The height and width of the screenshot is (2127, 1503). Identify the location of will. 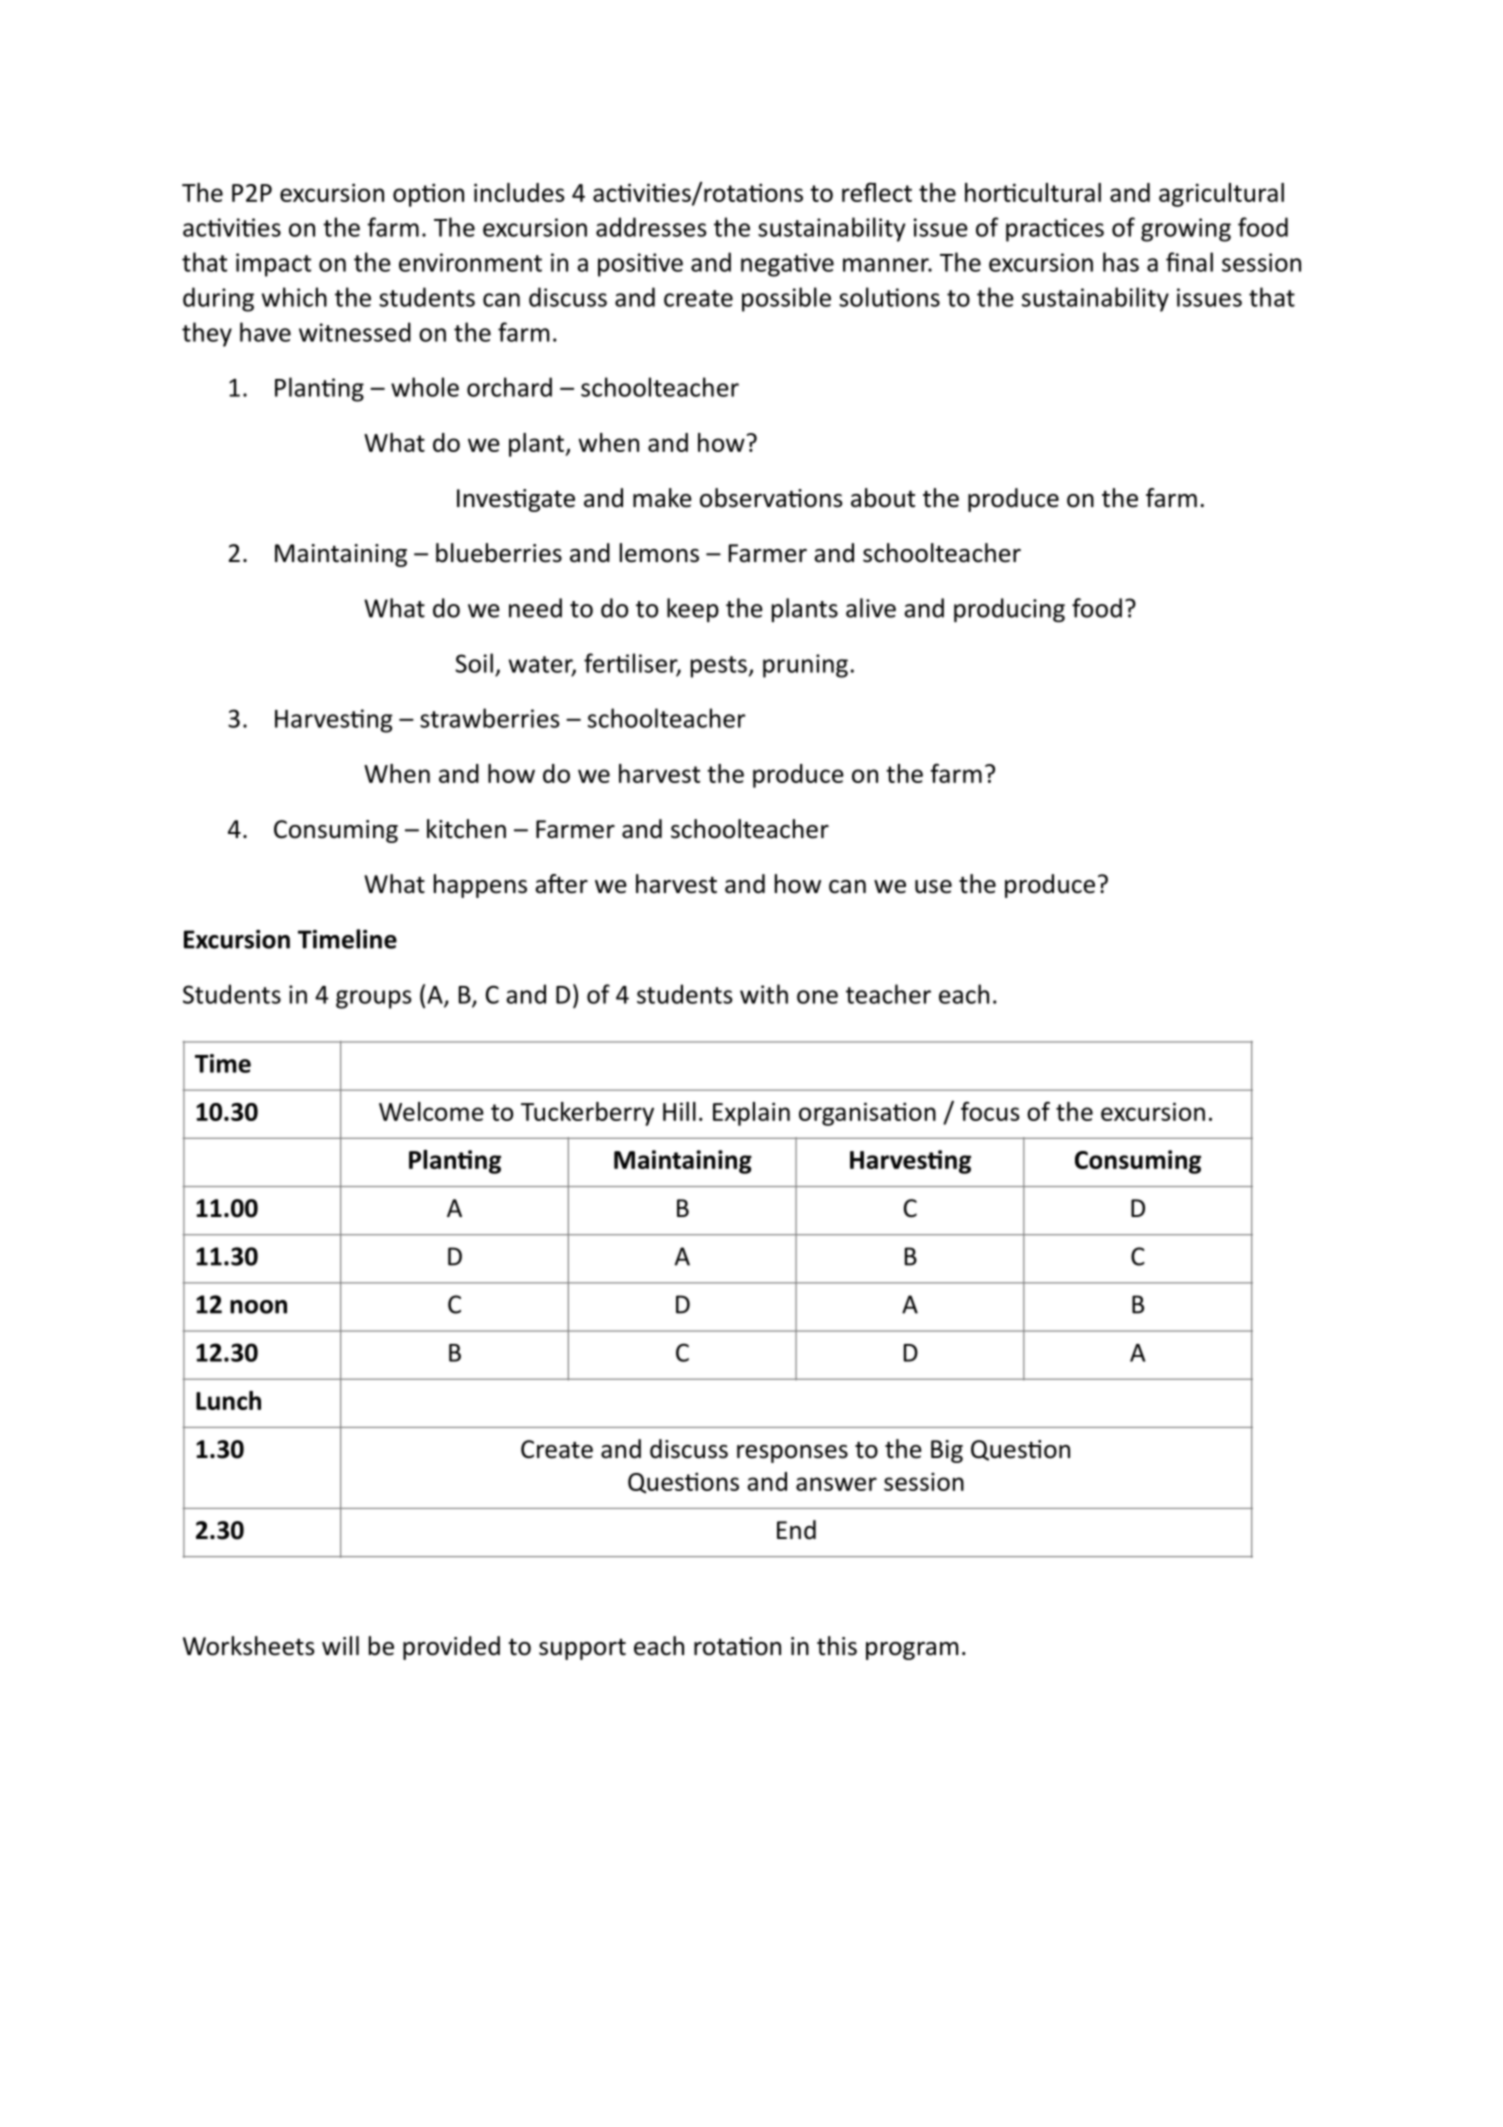
(340, 1645).
